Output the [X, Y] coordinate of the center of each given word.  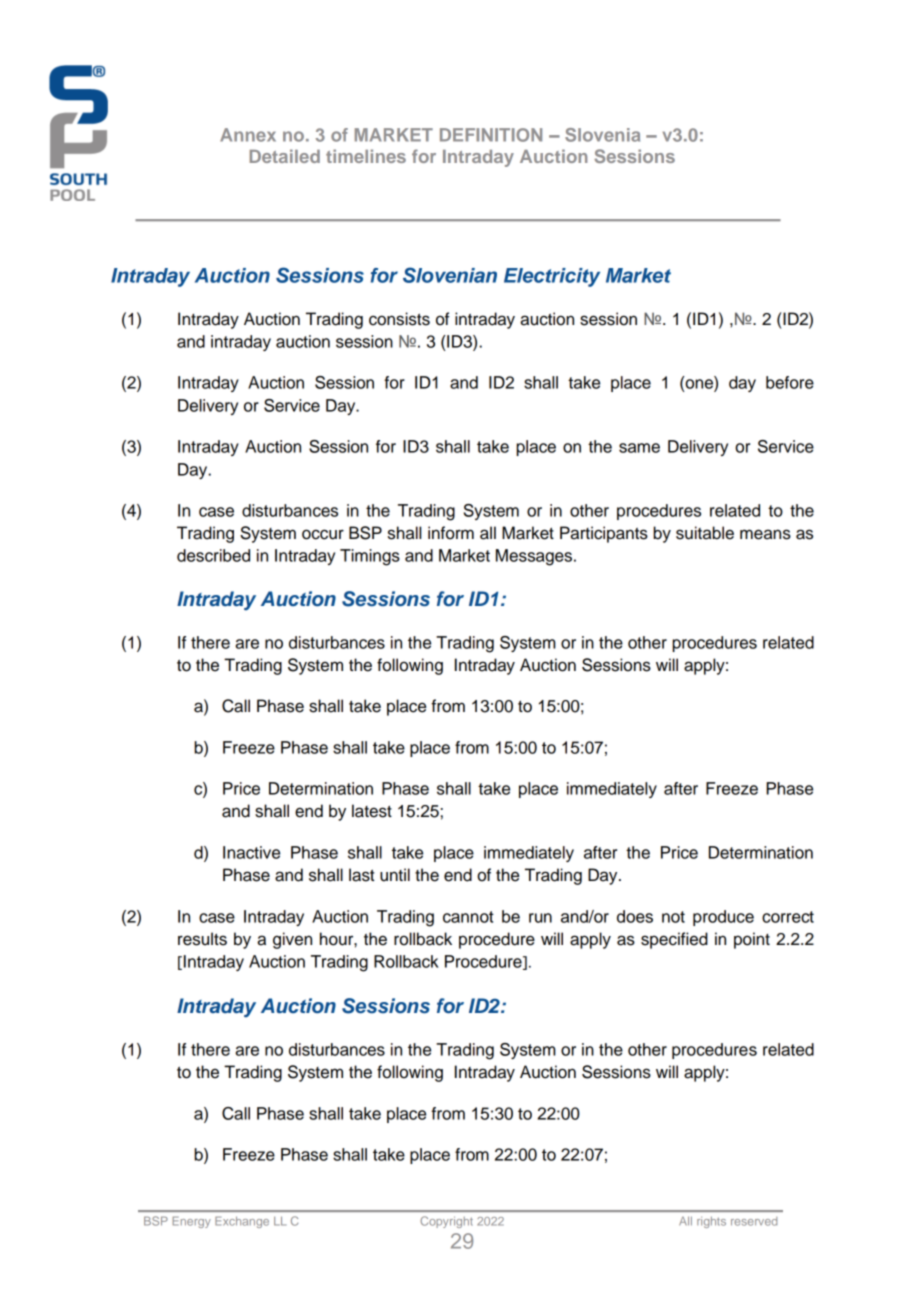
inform [451, 533]
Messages [534, 557]
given [292, 940]
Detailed [285, 156]
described [213, 555]
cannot [468, 917]
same [639, 448]
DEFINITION [491, 135]
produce [723, 918]
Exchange [242, 1222]
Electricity [552, 277]
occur [323, 534]
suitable [705, 533]
